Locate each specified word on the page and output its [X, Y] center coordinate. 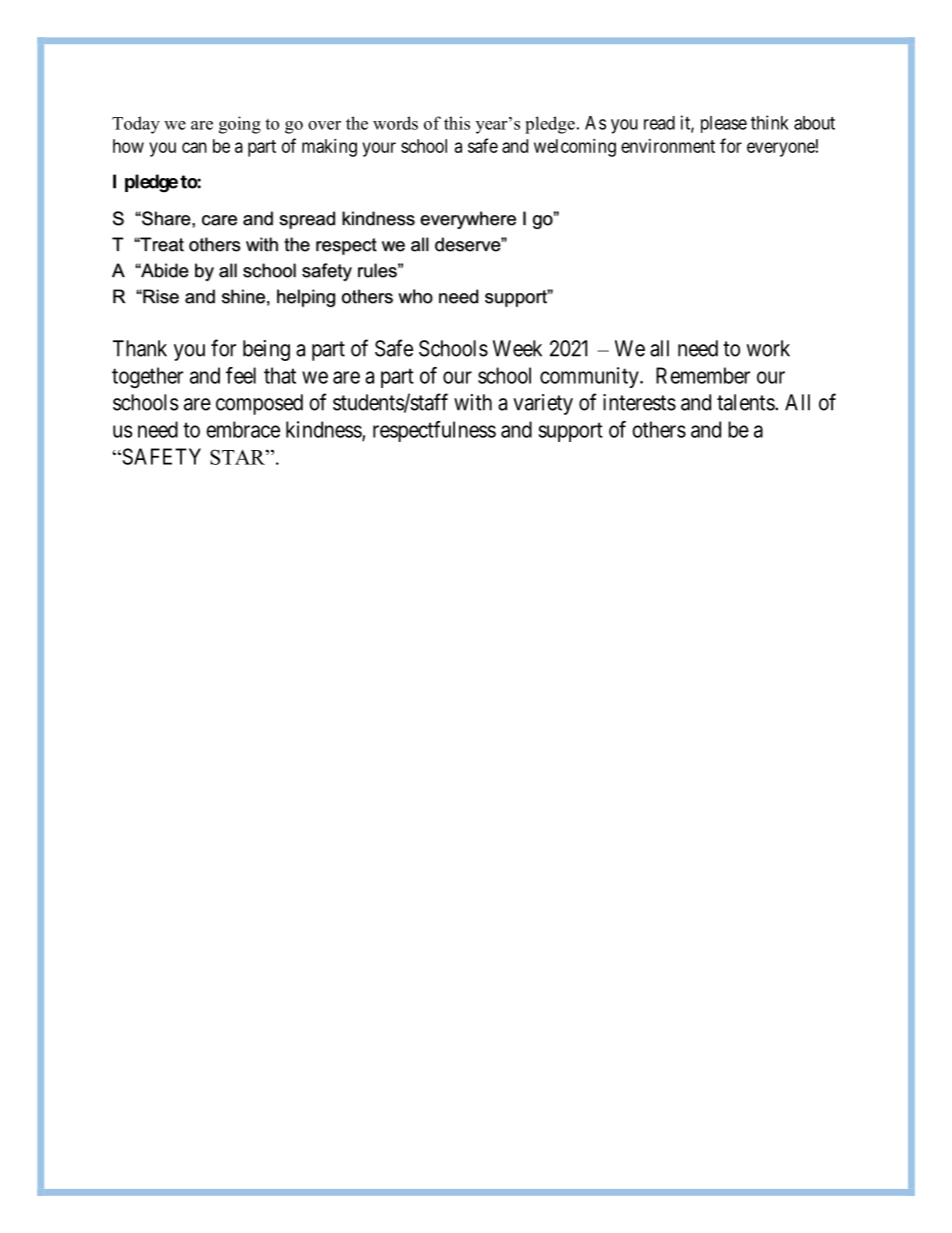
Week [517, 348]
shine [243, 296]
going [240, 125]
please [724, 124]
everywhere [468, 220]
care [219, 220]
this [457, 123]
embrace [243, 429]
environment [668, 146]
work [768, 348]
